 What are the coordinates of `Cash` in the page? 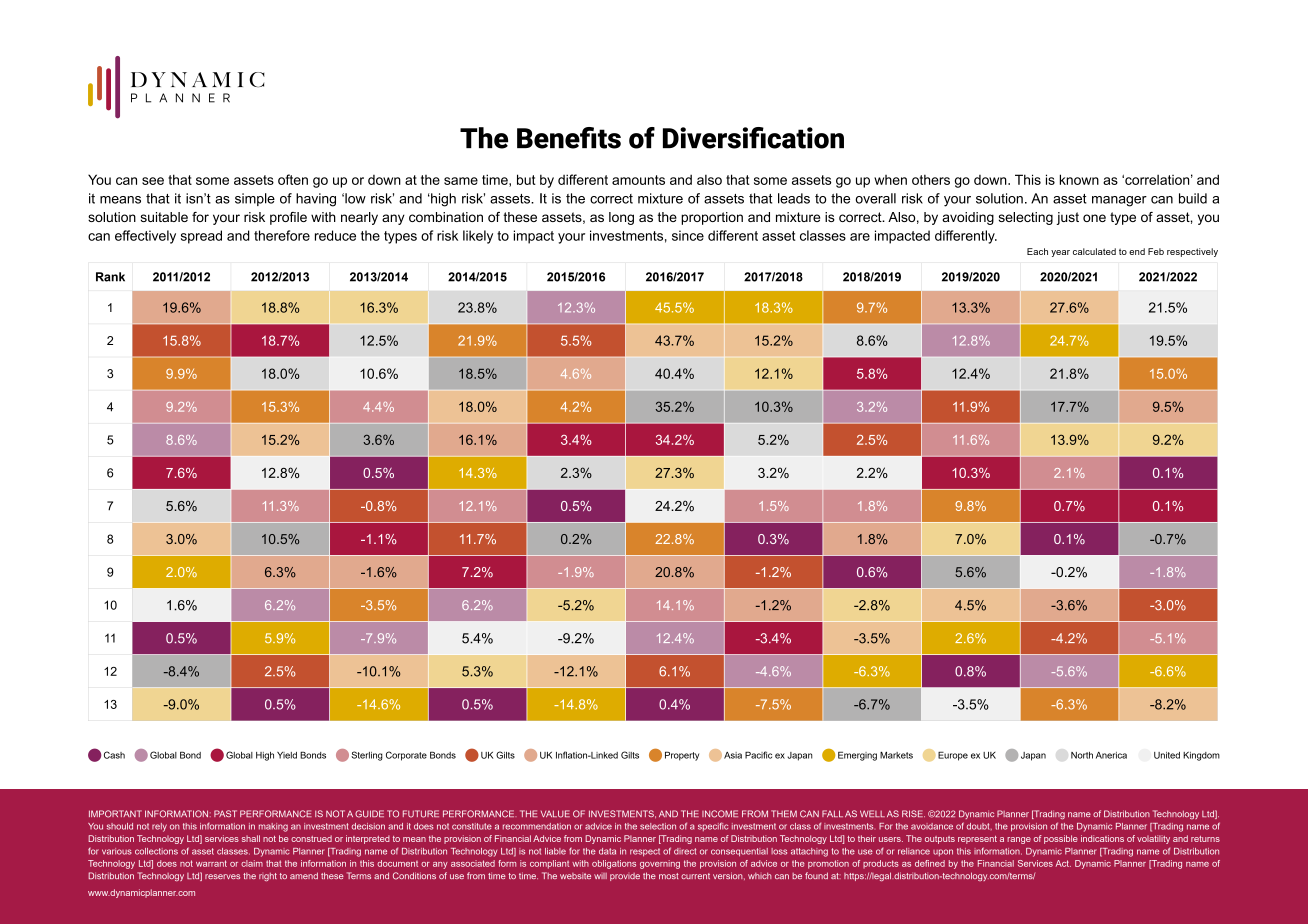 It's located at (114, 755).
